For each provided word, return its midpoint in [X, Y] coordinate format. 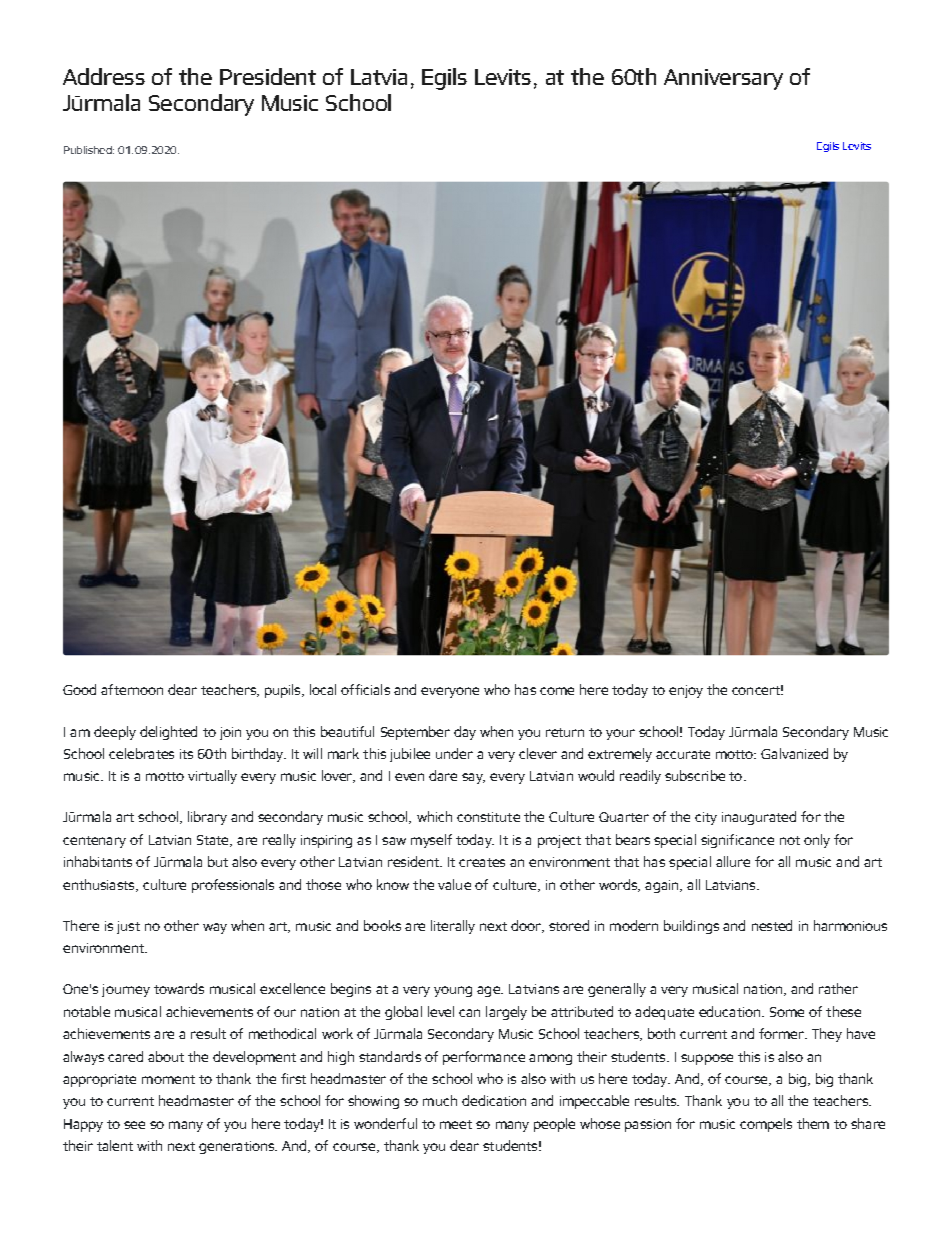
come [557, 691]
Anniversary [723, 79]
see [134, 1125]
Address [104, 76]
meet [456, 1124]
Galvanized [794, 753]
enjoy [686, 691]
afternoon [132, 689]
